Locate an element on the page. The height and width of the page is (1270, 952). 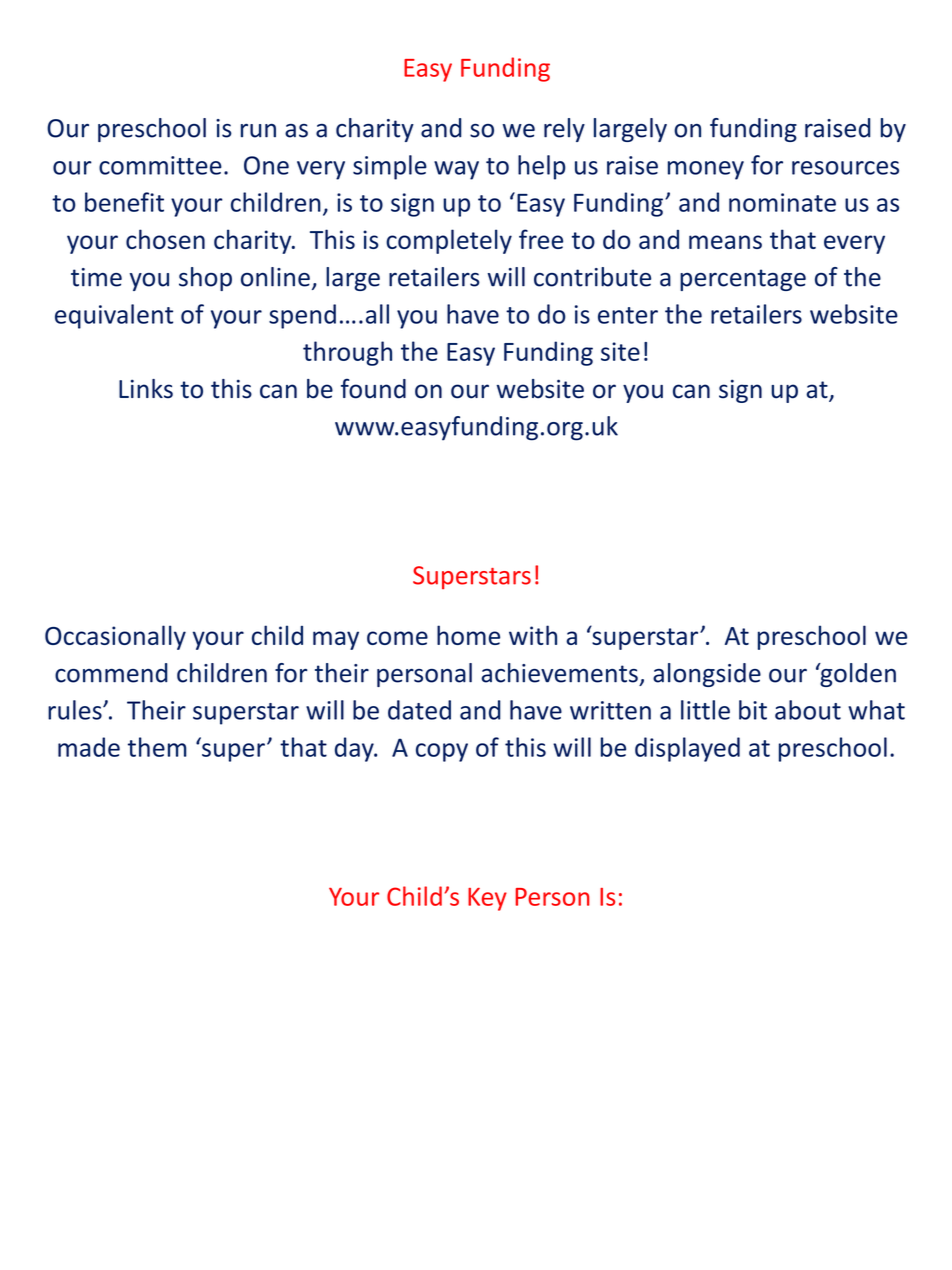
them is located at coordinates (157, 747).
